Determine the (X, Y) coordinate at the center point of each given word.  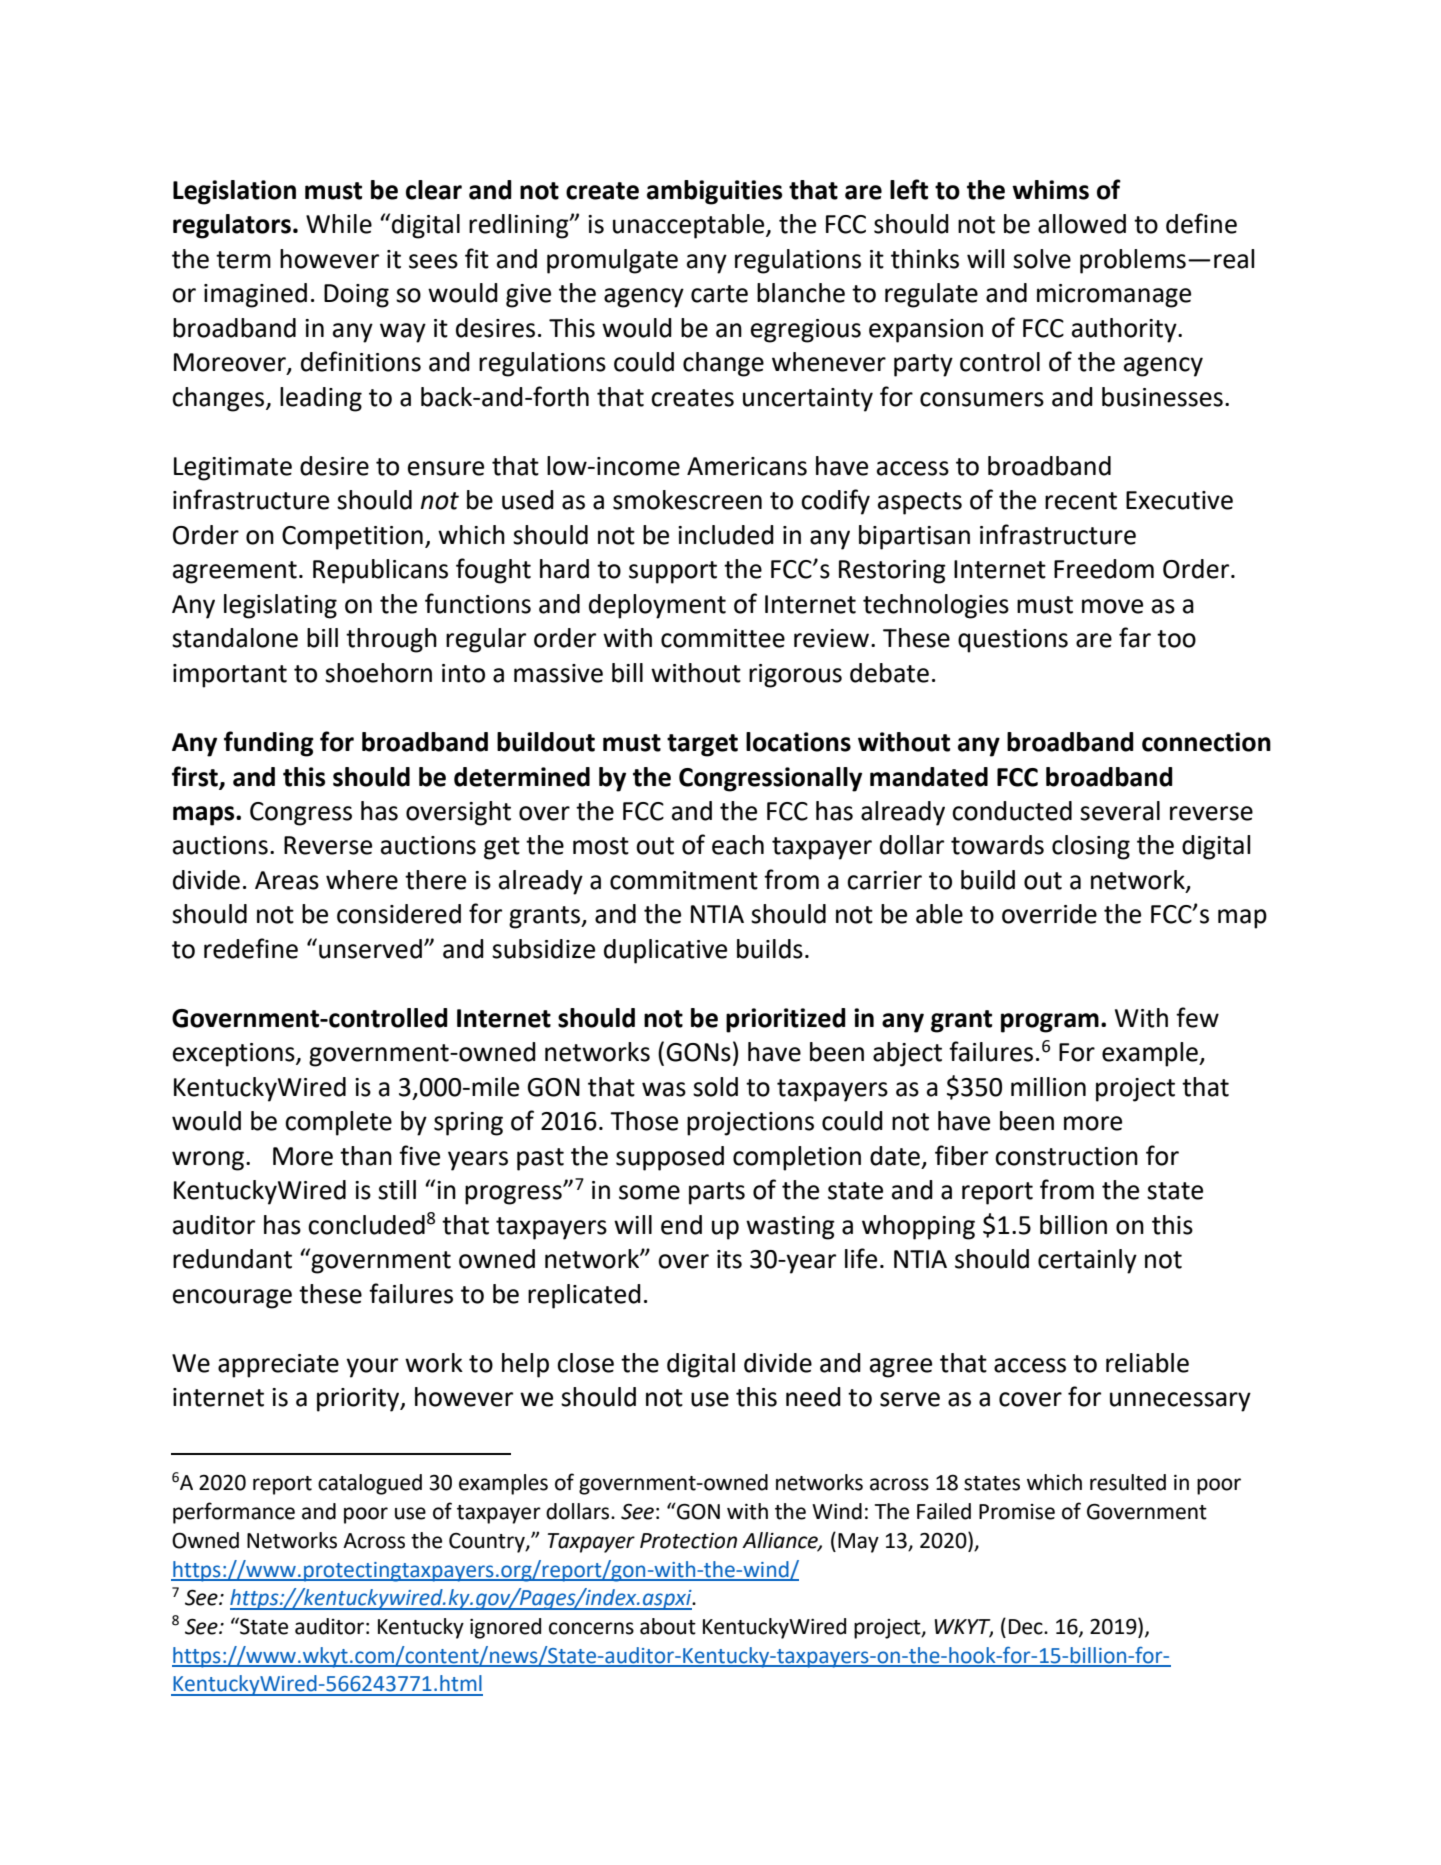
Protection (688, 1541)
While (339, 224)
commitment (684, 880)
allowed (1082, 224)
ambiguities (714, 192)
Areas (287, 880)
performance (234, 1513)
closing (1091, 847)
